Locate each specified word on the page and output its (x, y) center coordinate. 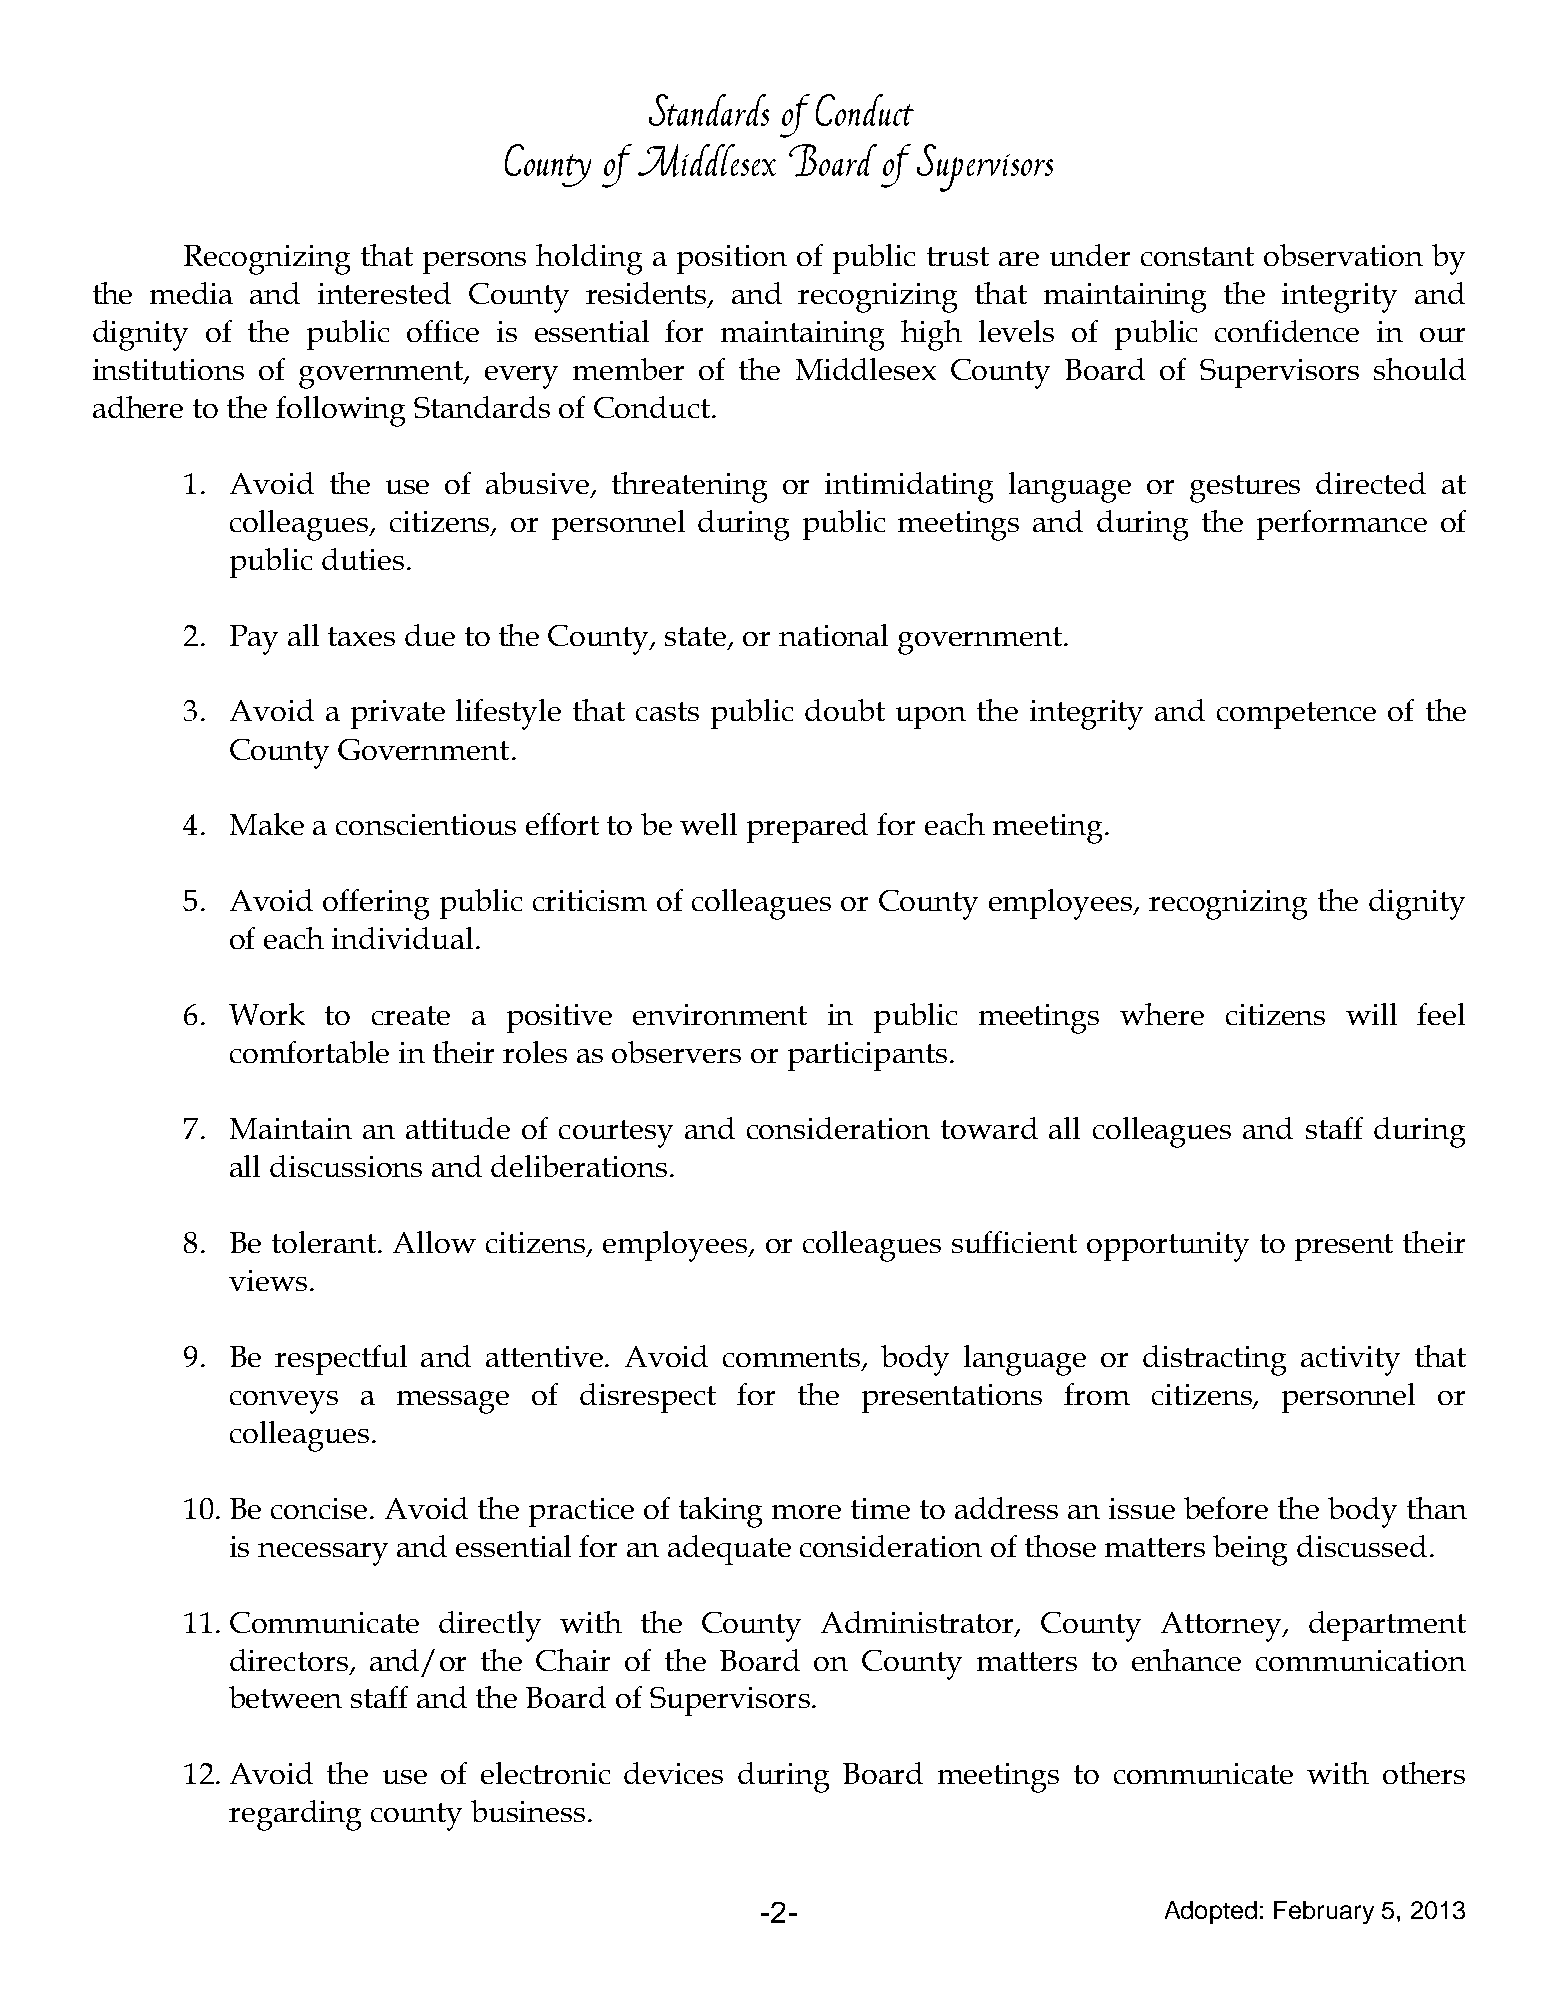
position (732, 259)
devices (673, 1773)
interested (384, 293)
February (1324, 1912)
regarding (295, 1815)
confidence (1287, 331)
